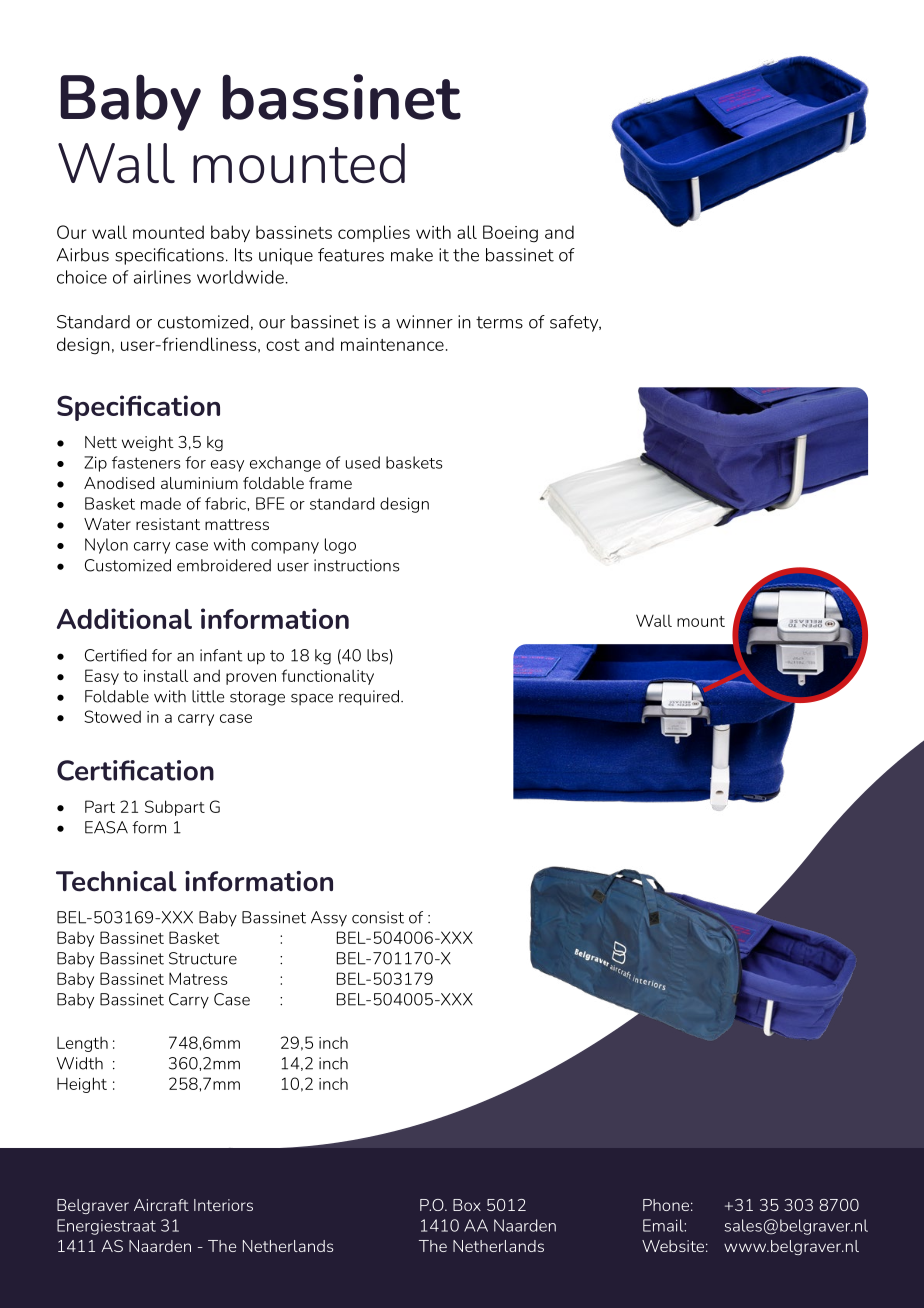 This screenshot has height=1308, width=924. I want to click on logo, so click(340, 546).
